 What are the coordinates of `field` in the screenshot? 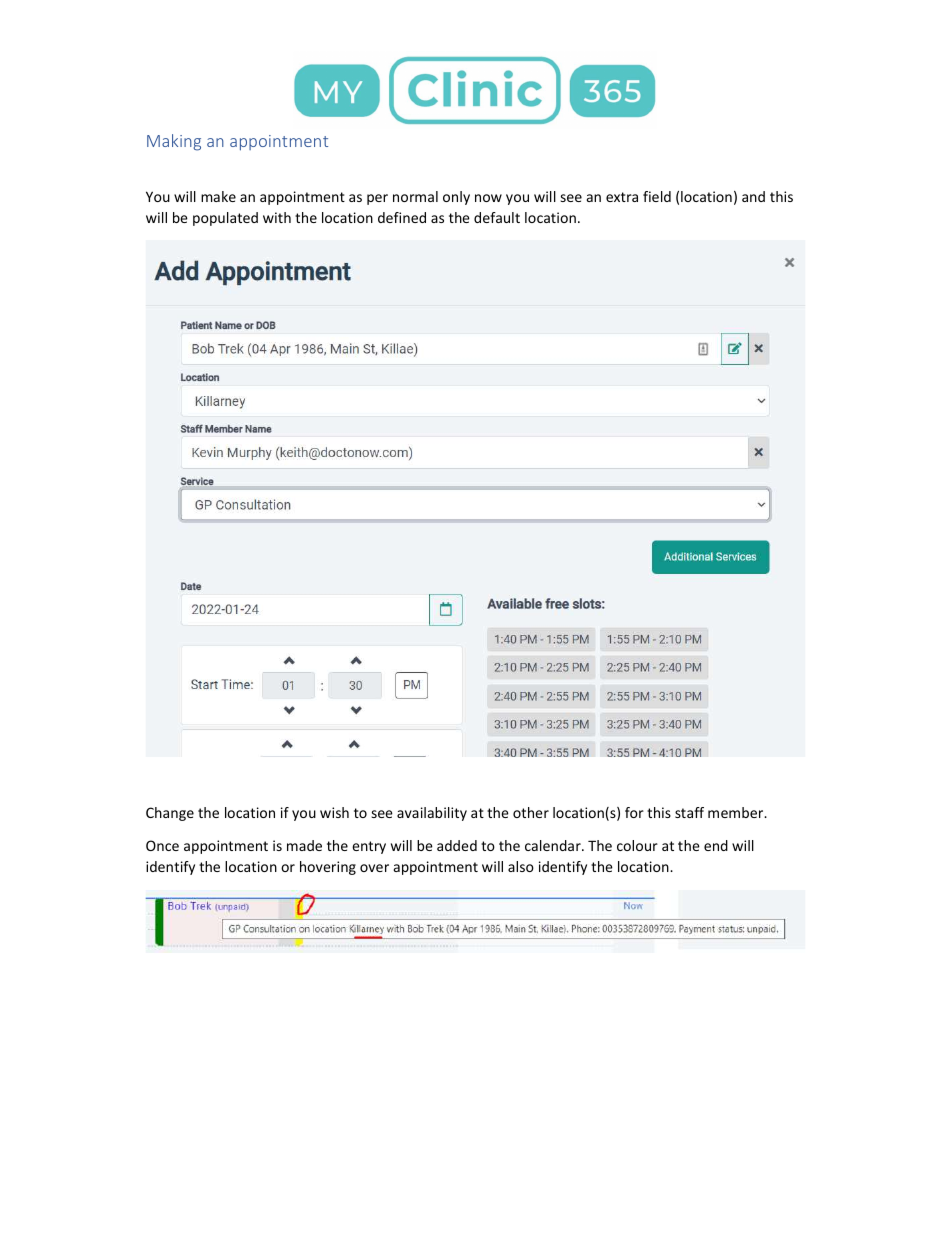 It's located at (657, 196).
